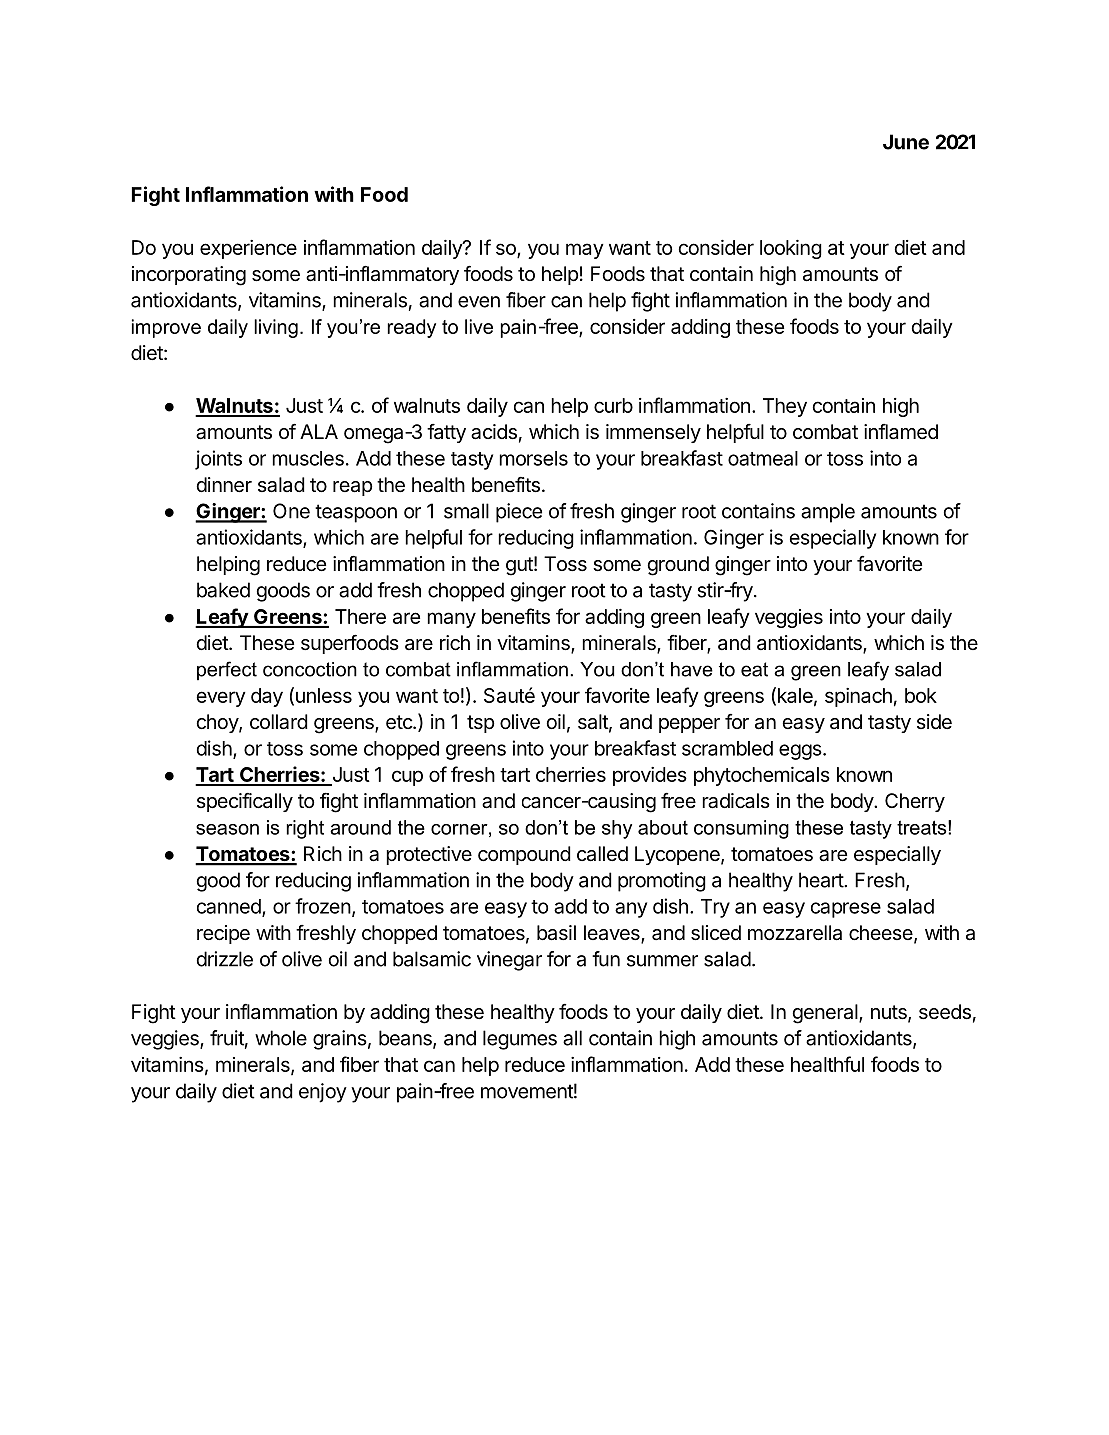  I want to click on living, so click(276, 328).
